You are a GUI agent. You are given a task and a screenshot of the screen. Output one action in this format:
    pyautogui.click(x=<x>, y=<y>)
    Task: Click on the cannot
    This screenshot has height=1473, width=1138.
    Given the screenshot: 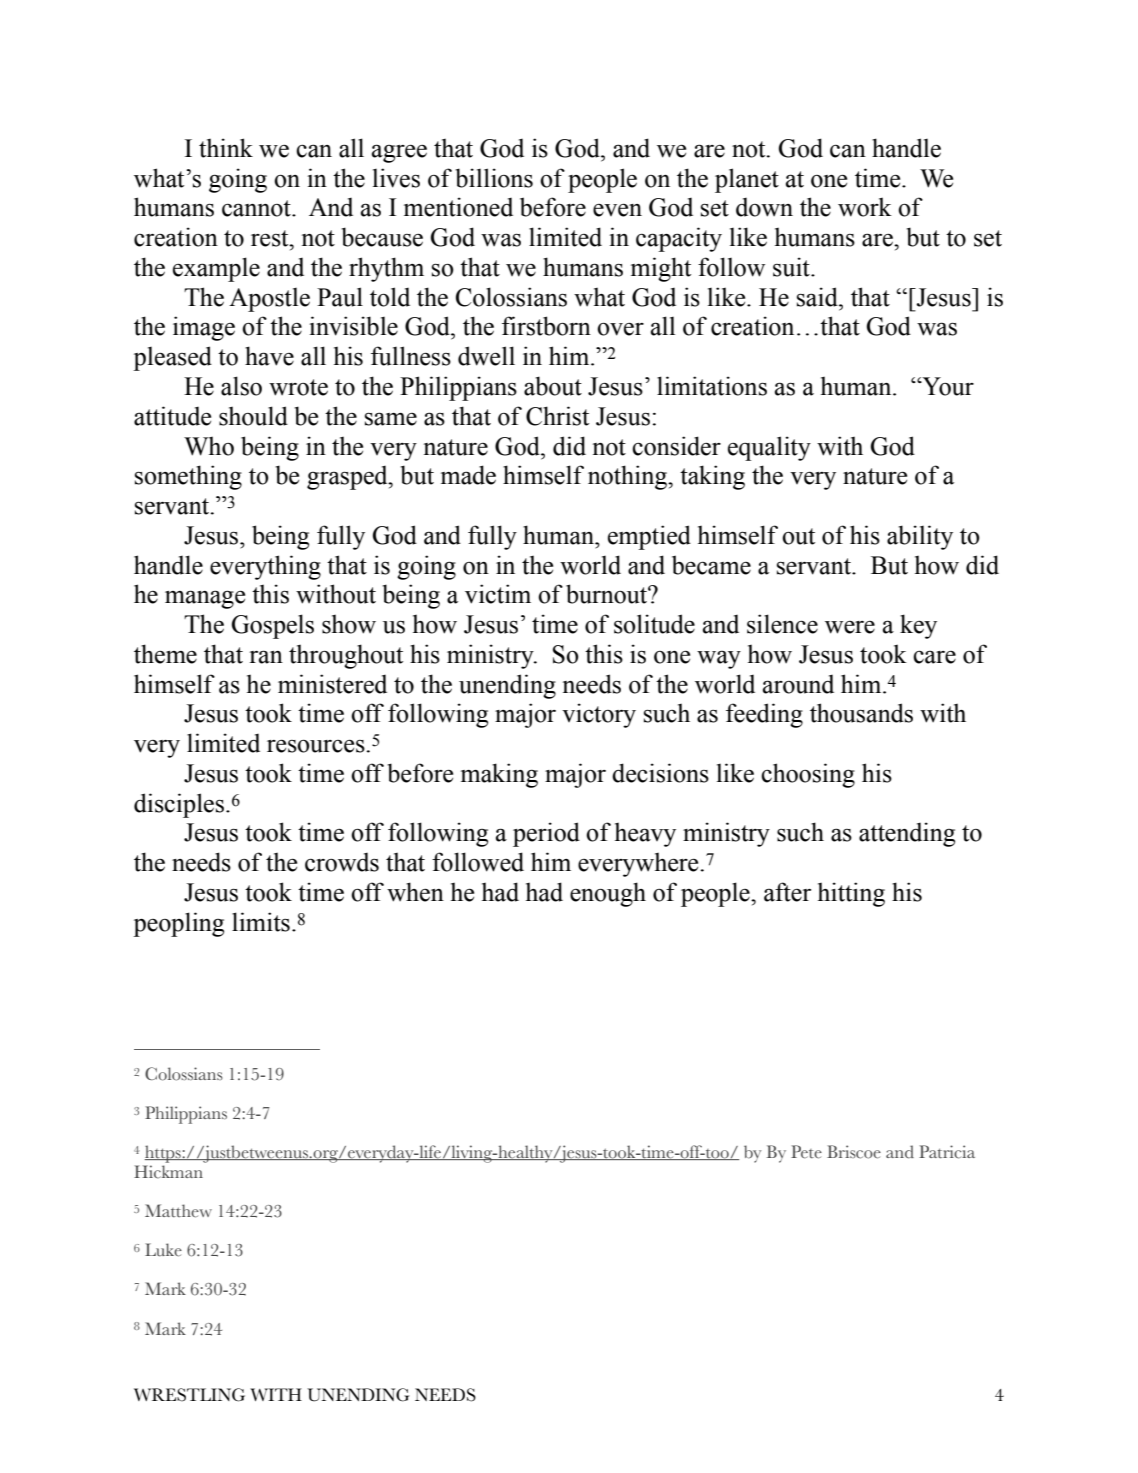 What is the action you would take?
    pyautogui.click(x=257, y=208)
